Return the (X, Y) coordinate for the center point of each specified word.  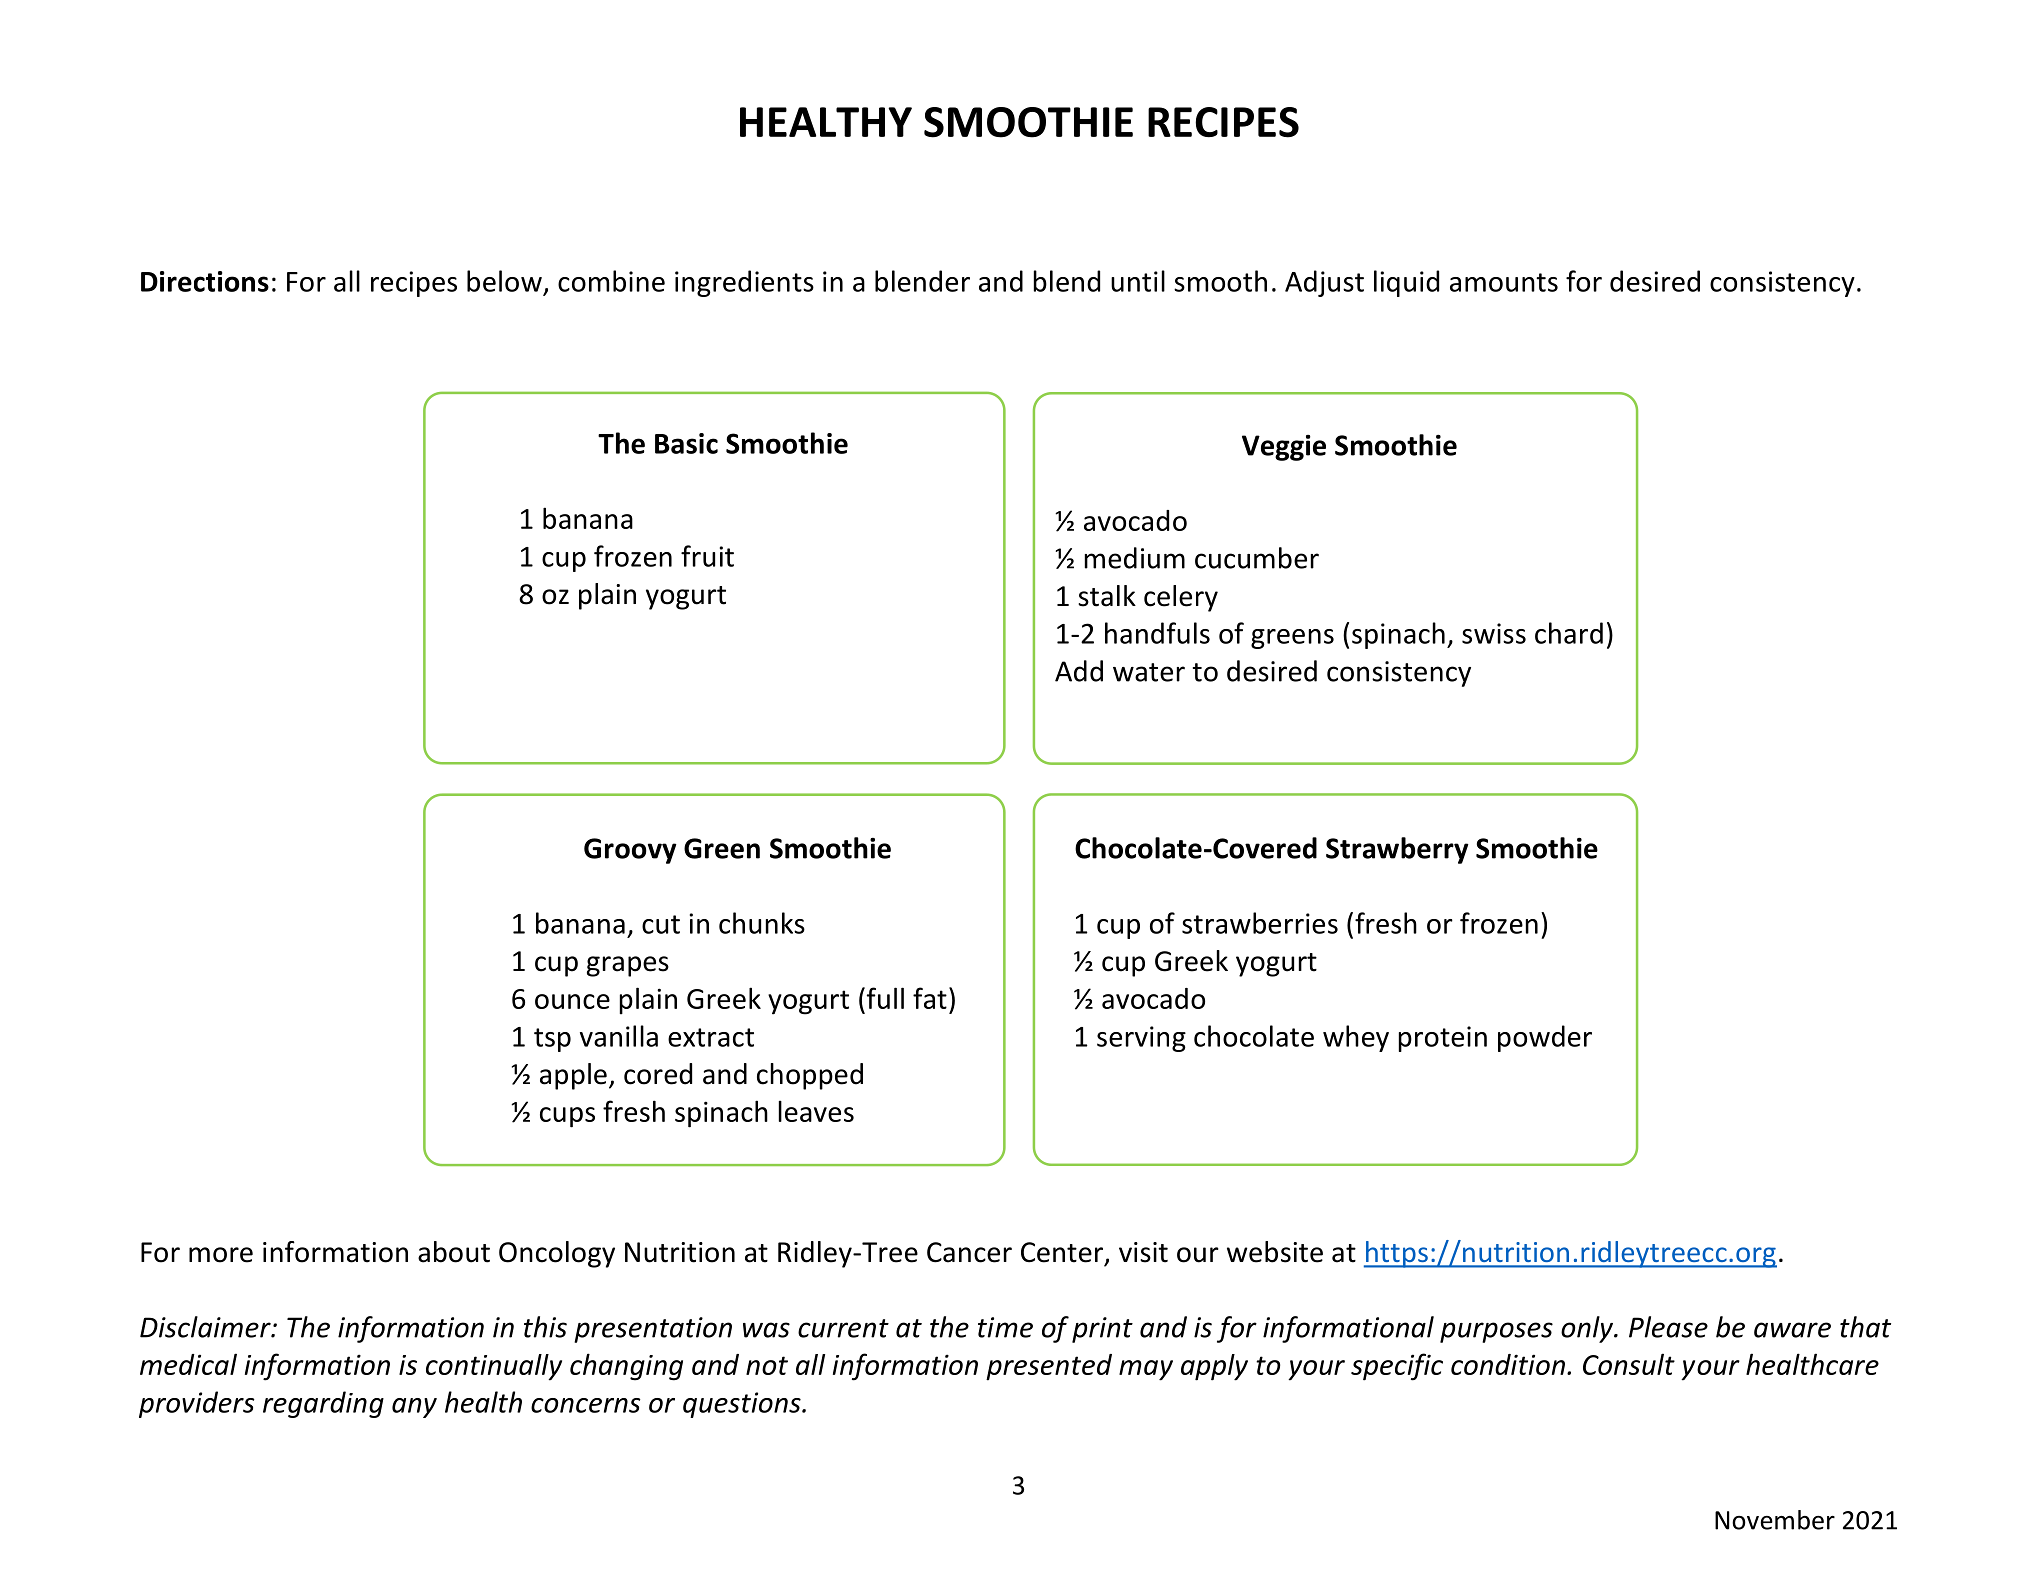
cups (567, 1117)
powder (1545, 1038)
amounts (1504, 282)
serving (1141, 1039)
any (414, 1408)
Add (1079, 671)
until (1138, 281)
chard (1569, 633)
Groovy (630, 851)
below (504, 281)
